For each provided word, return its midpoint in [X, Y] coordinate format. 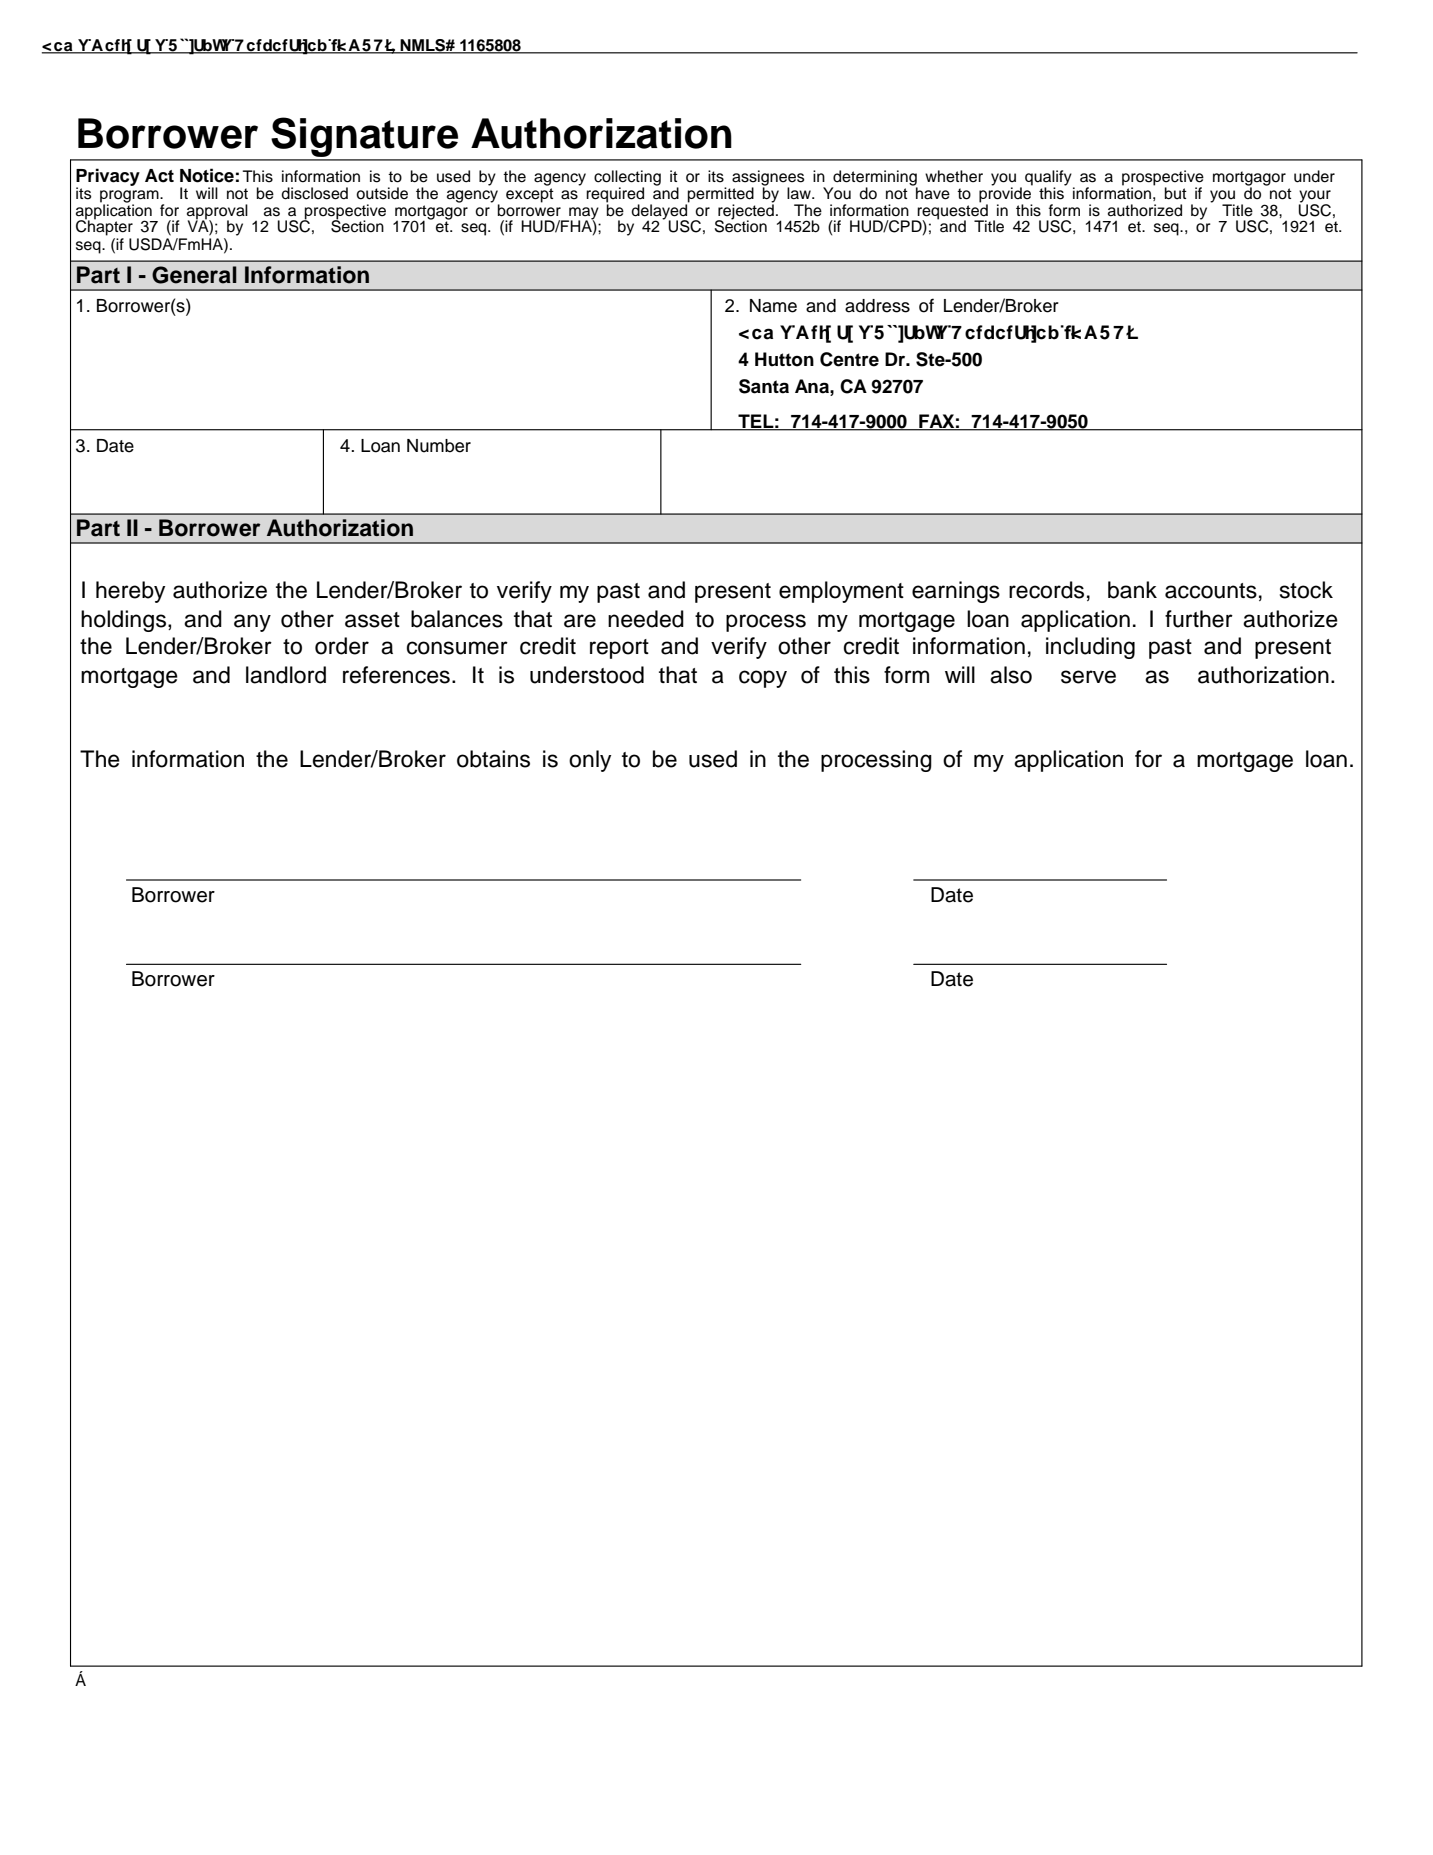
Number [439, 446]
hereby [130, 592]
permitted [721, 195]
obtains [493, 759]
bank [1132, 590]
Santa [764, 386]
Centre [849, 359]
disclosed [314, 193]
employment [841, 592]
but [1176, 193]
